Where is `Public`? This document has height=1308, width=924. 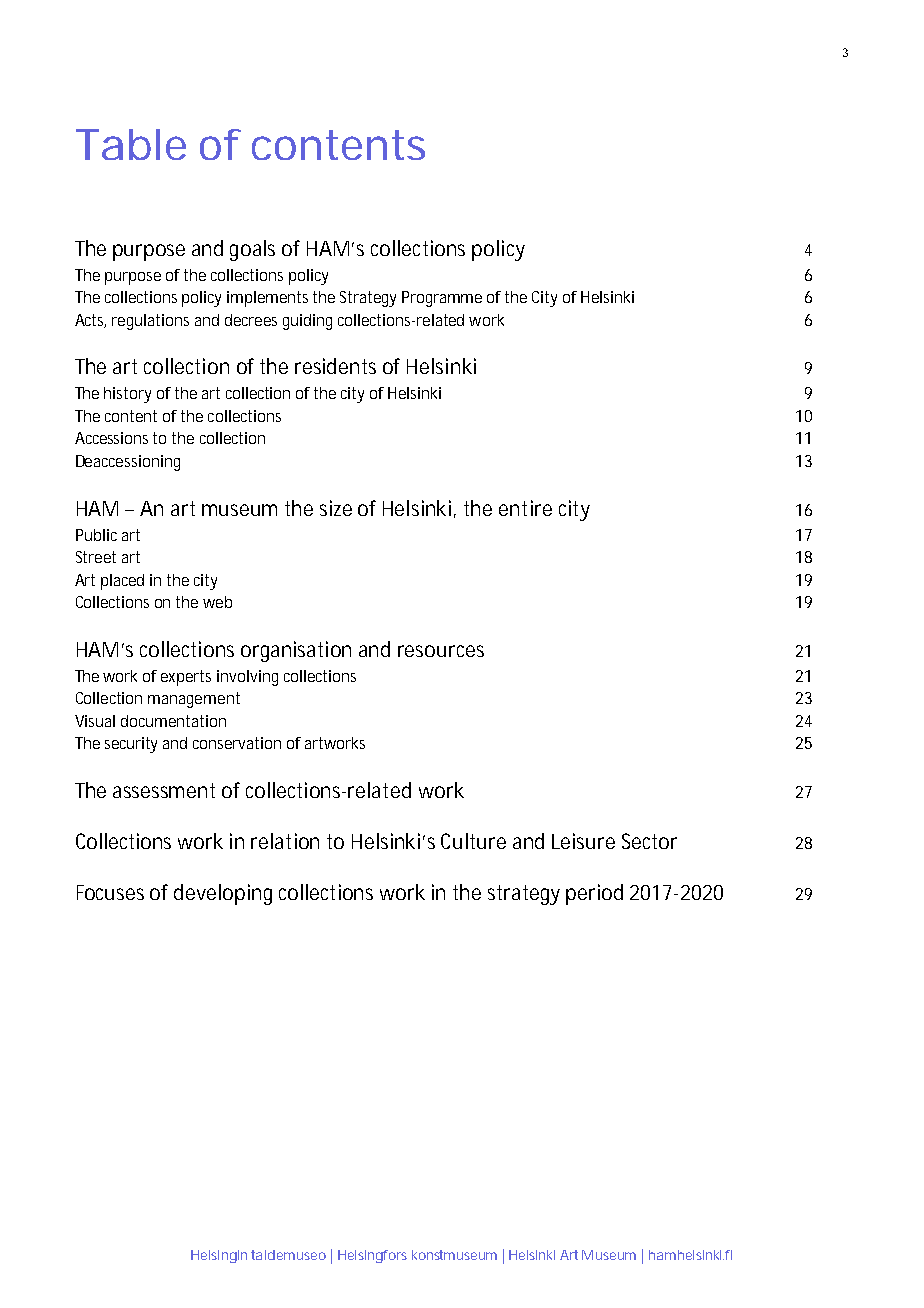 Public is located at coordinates (96, 535).
